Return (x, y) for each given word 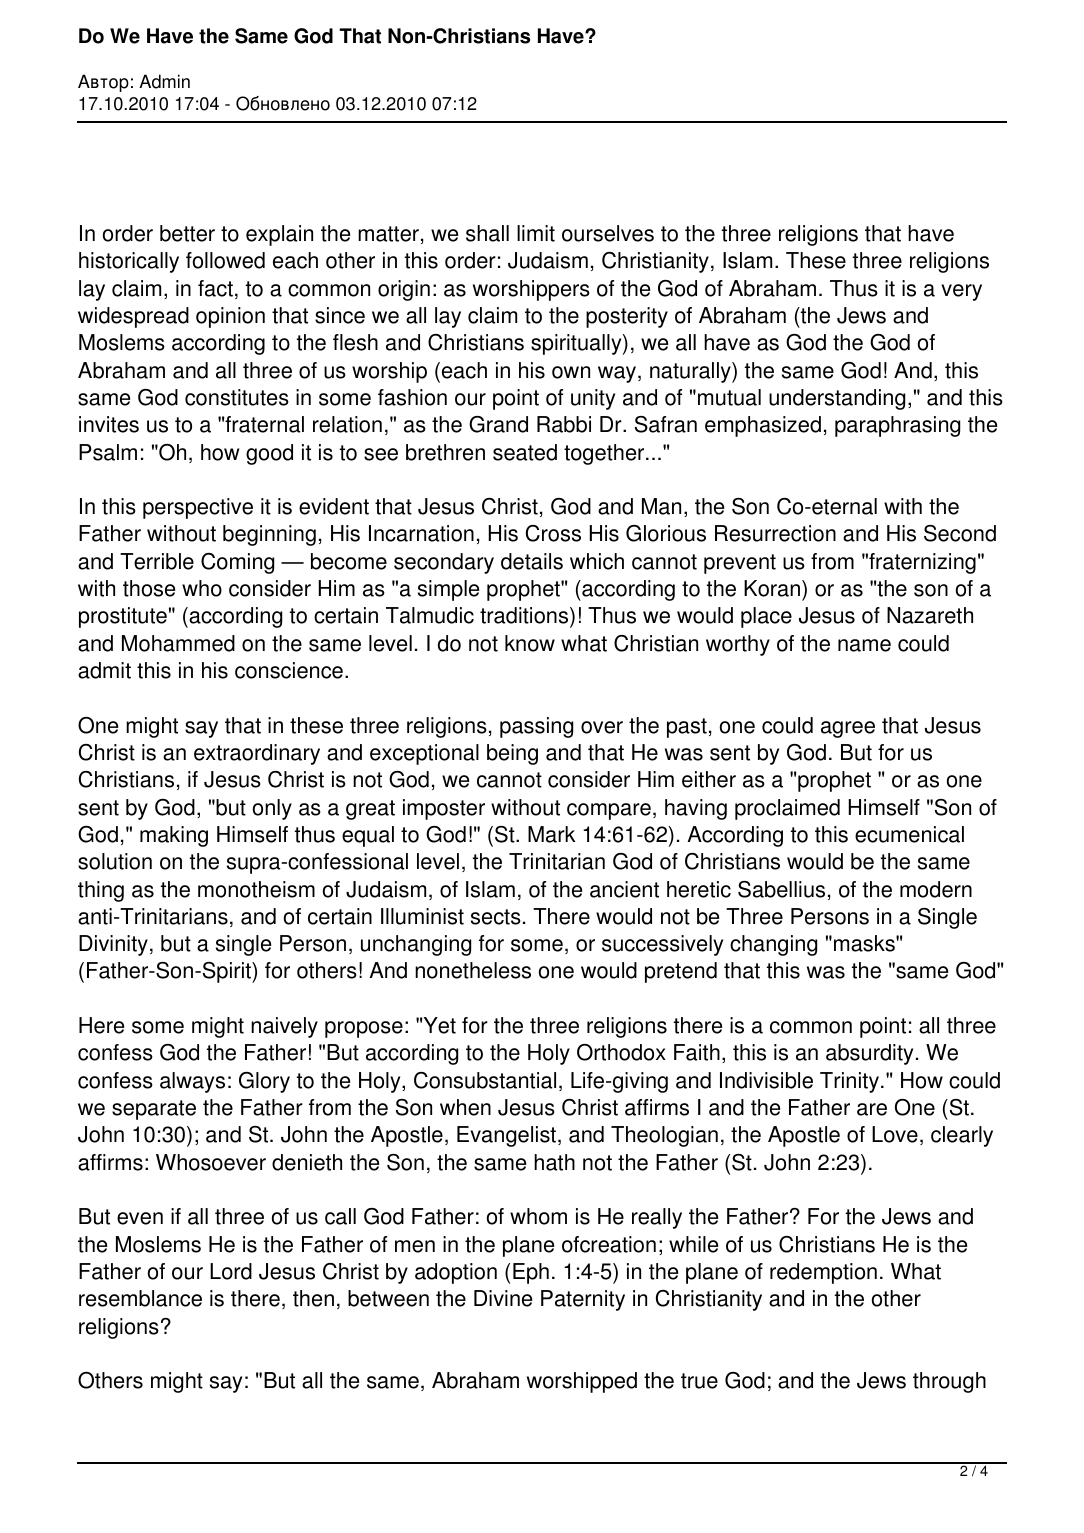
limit (536, 233)
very (961, 292)
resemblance (140, 1298)
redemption (823, 1273)
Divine (503, 1298)
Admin (164, 81)
